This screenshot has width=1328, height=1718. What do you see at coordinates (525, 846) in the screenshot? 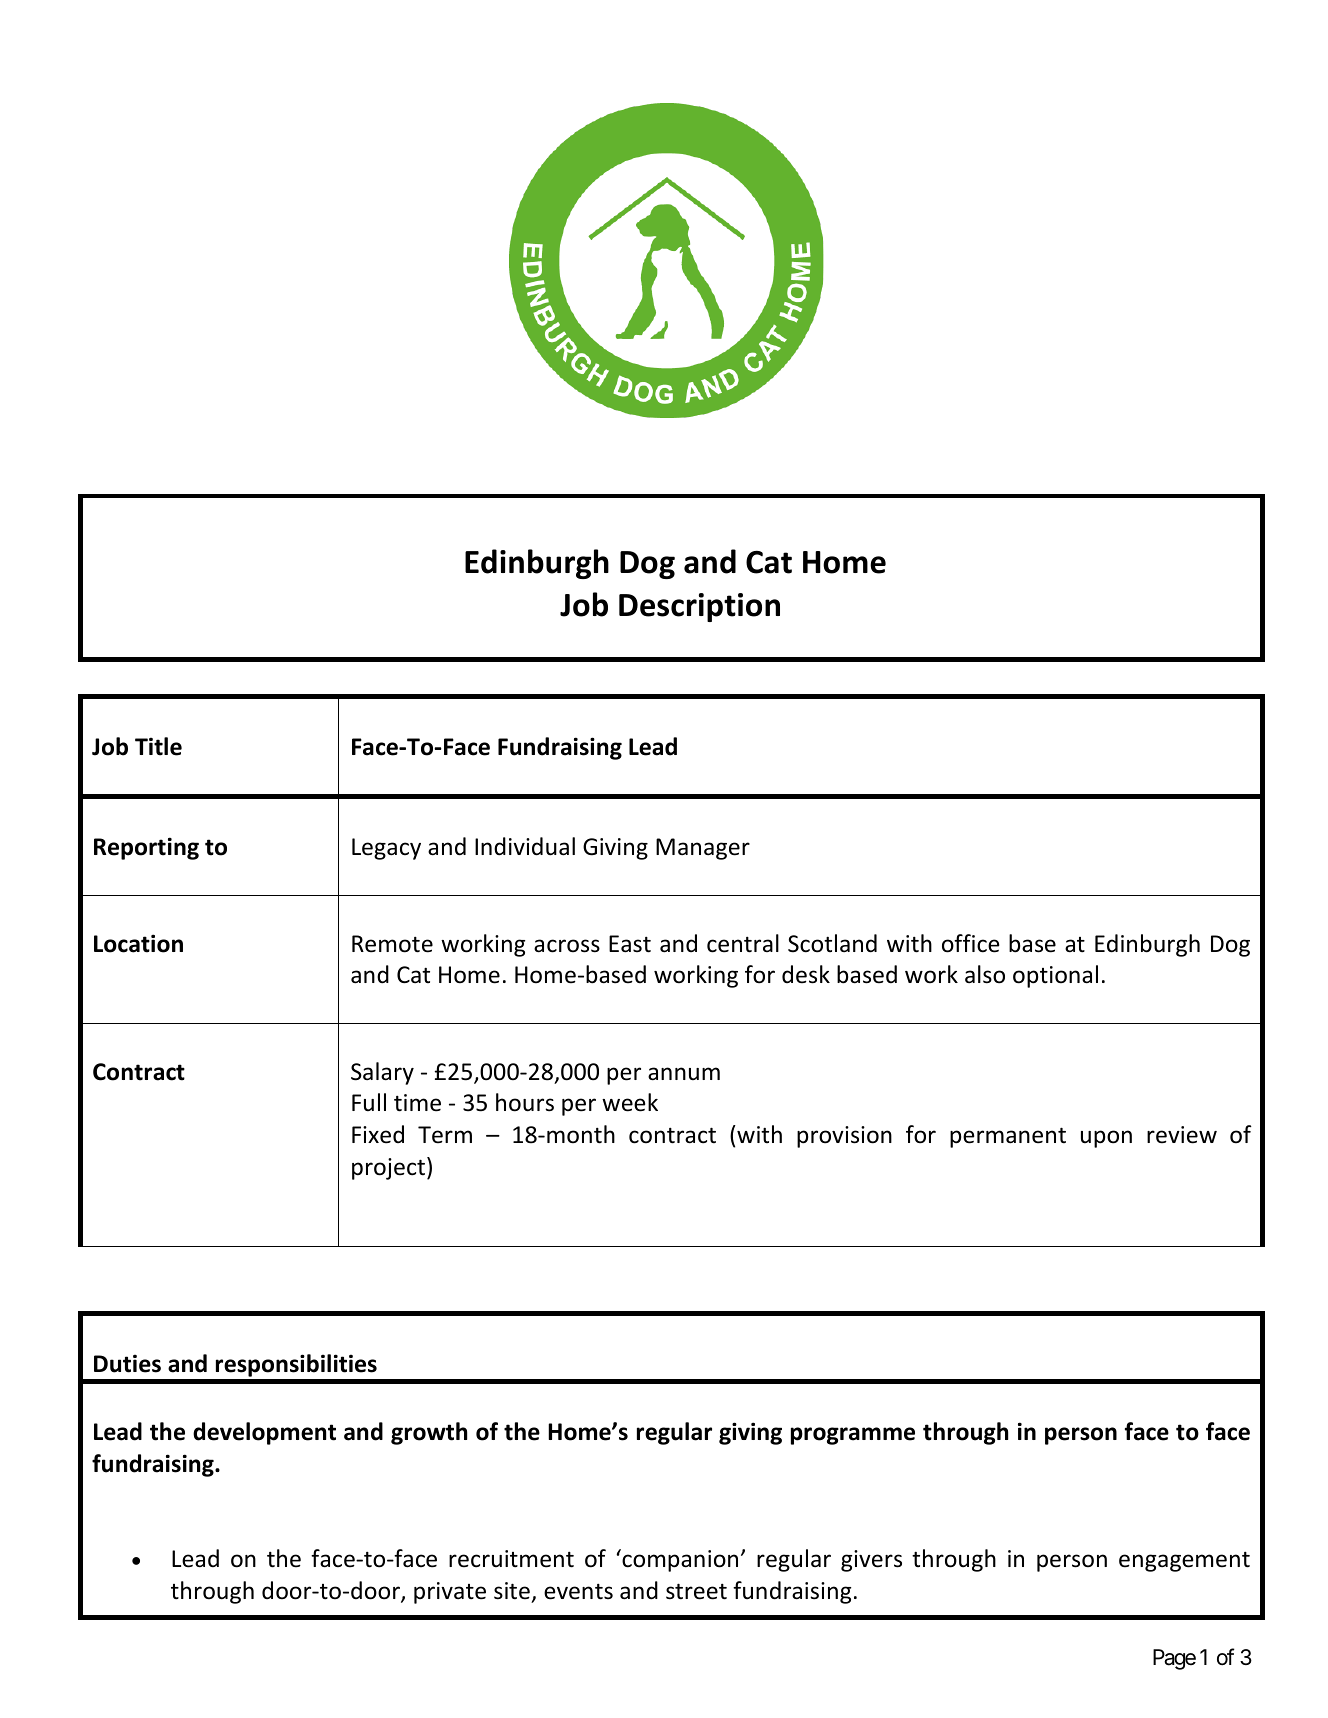
I see `Individual` at bounding box center [525, 846].
